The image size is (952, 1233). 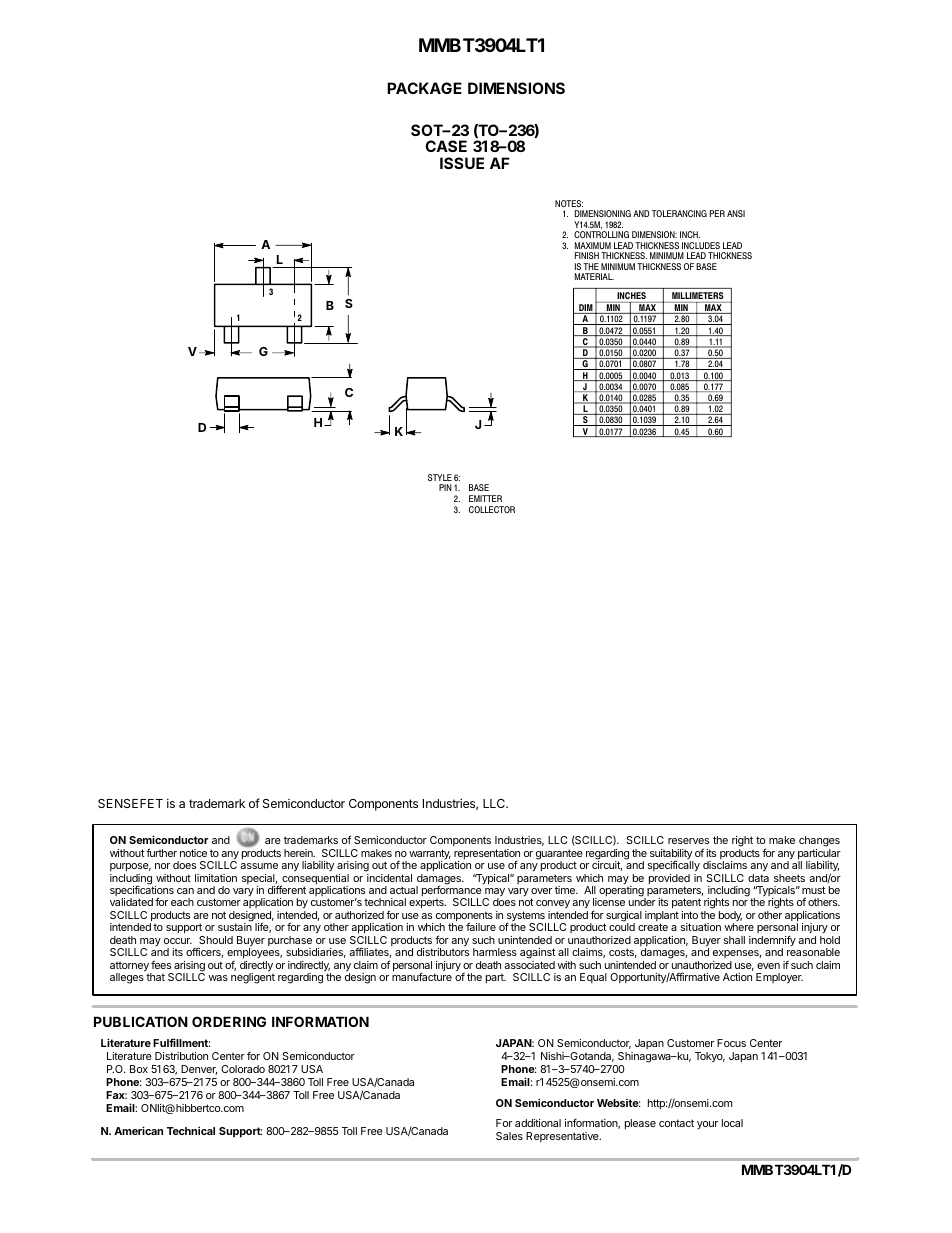 I want to click on PACKAGE, so click(x=424, y=88).
